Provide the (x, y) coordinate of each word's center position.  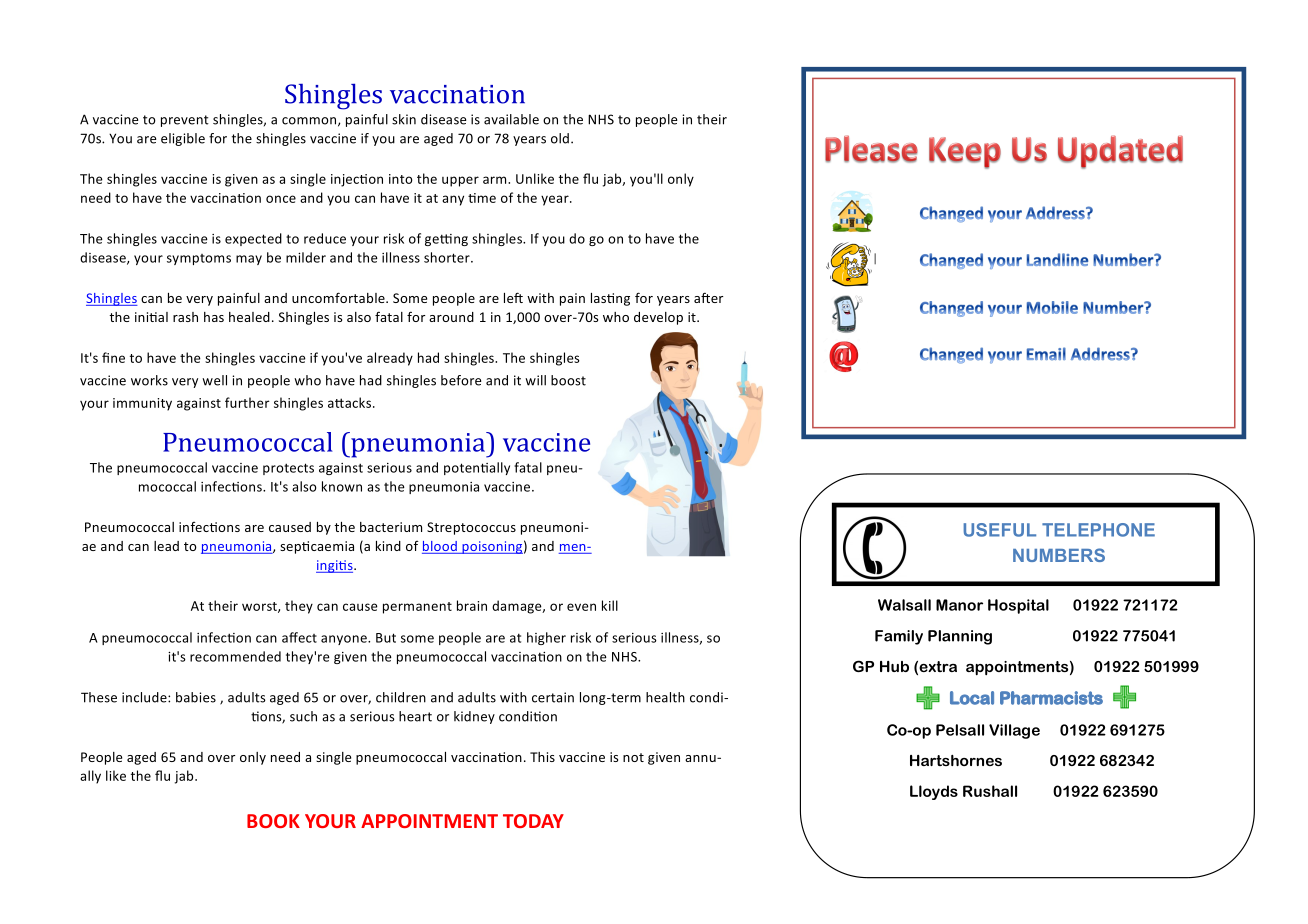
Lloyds (934, 792)
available (511, 119)
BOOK (273, 821)
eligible (183, 139)
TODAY (533, 821)
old (560, 138)
